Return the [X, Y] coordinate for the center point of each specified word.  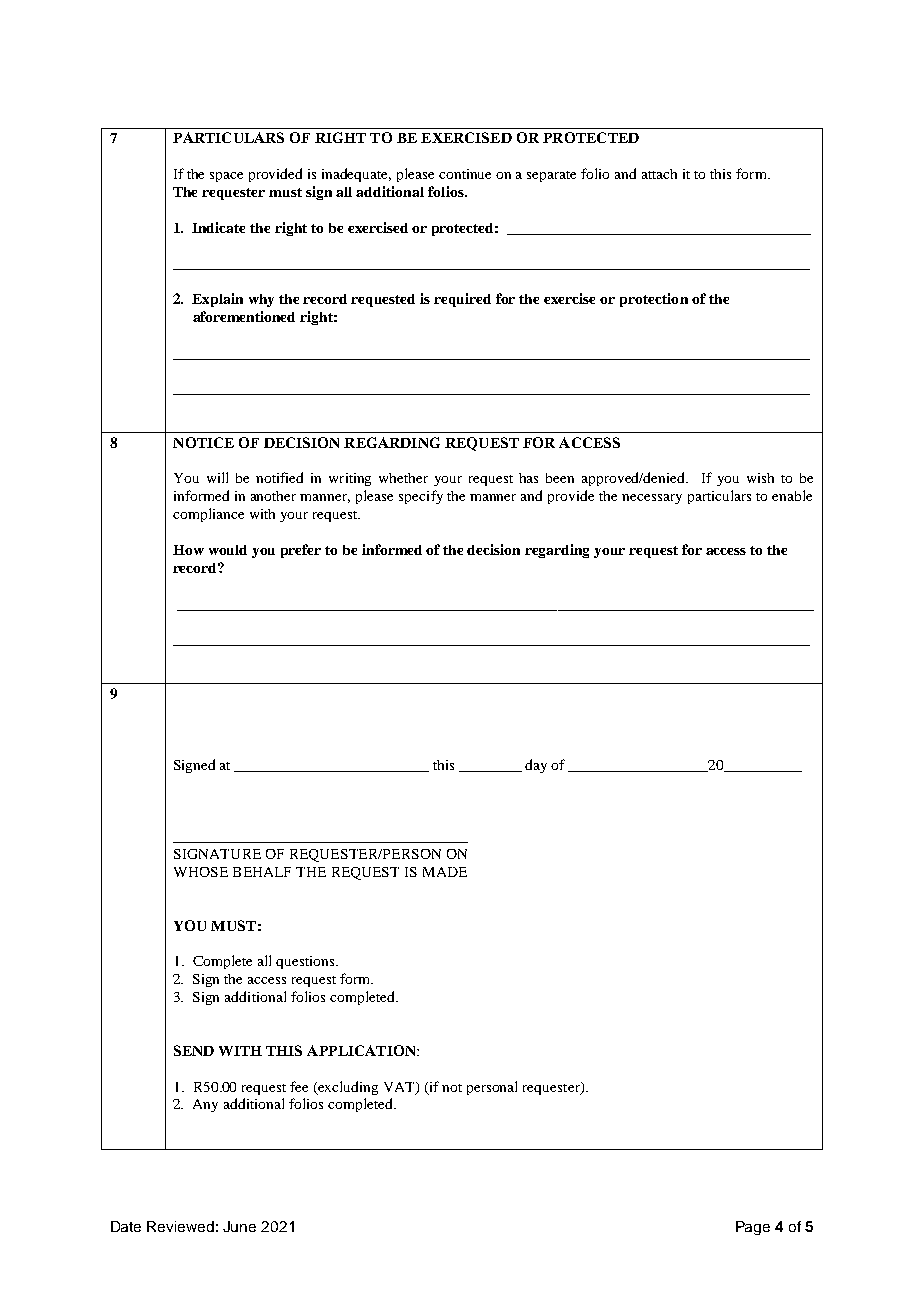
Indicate [218, 227]
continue [465, 174]
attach [659, 174]
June [239, 1226]
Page [753, 1228]
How [188, 550]
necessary [652, 499]
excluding [347, 1088]
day [536, 766]
